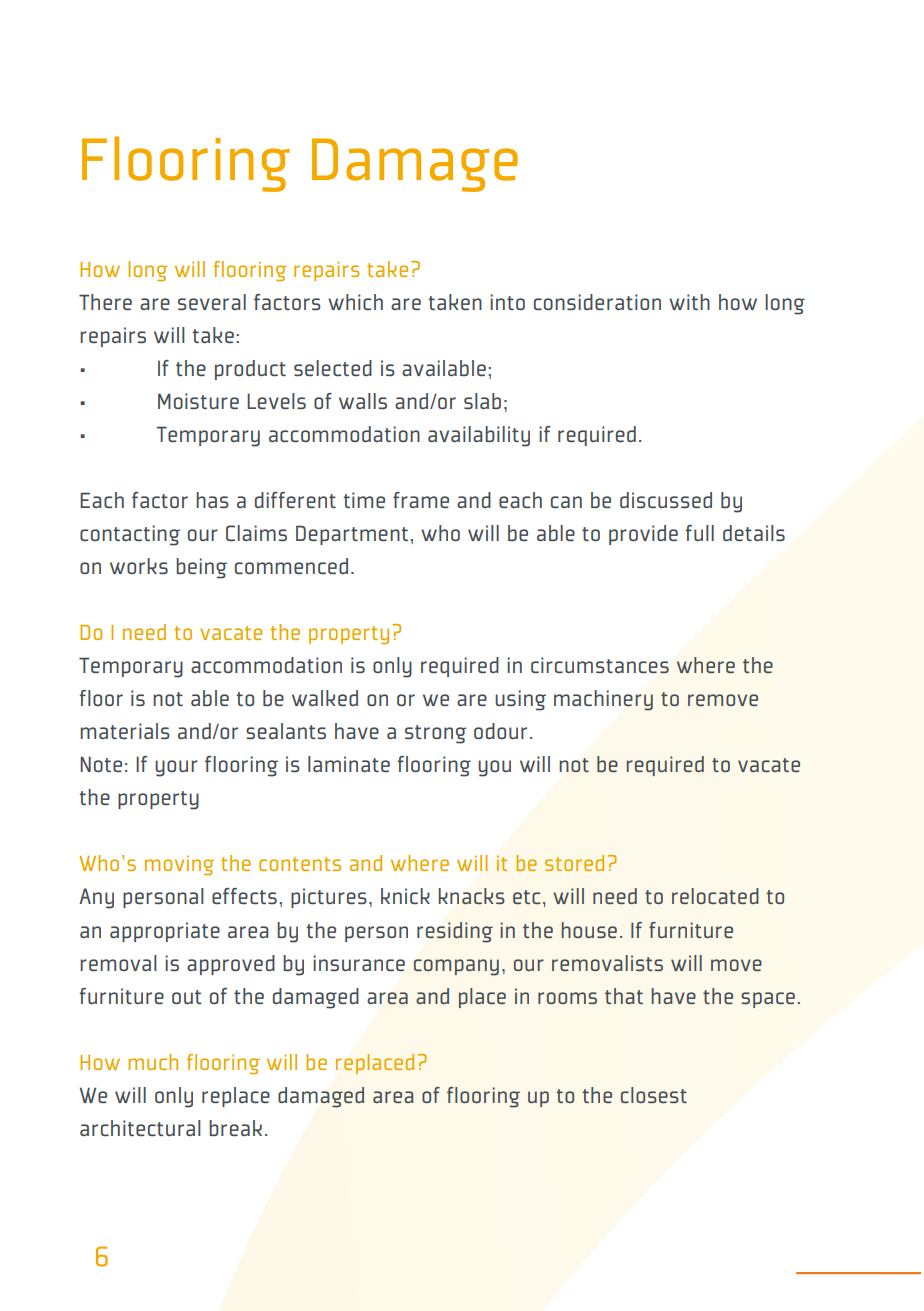 Image resolution: width=924 pixels, height=1311 pixels. I want to click on several, so click(212, 302).
